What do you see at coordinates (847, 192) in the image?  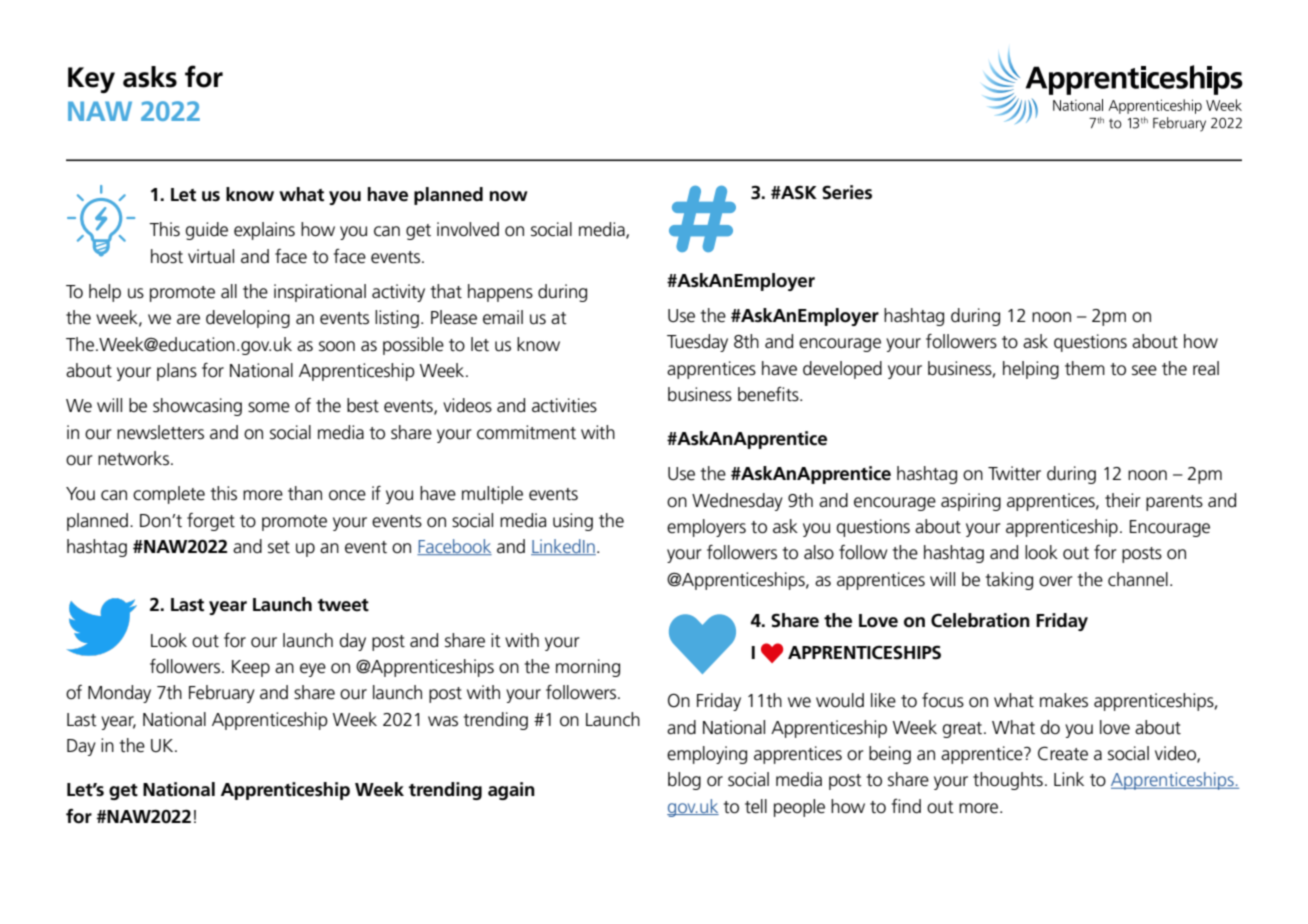 I see `Series` at bounding box center [847, 192].
